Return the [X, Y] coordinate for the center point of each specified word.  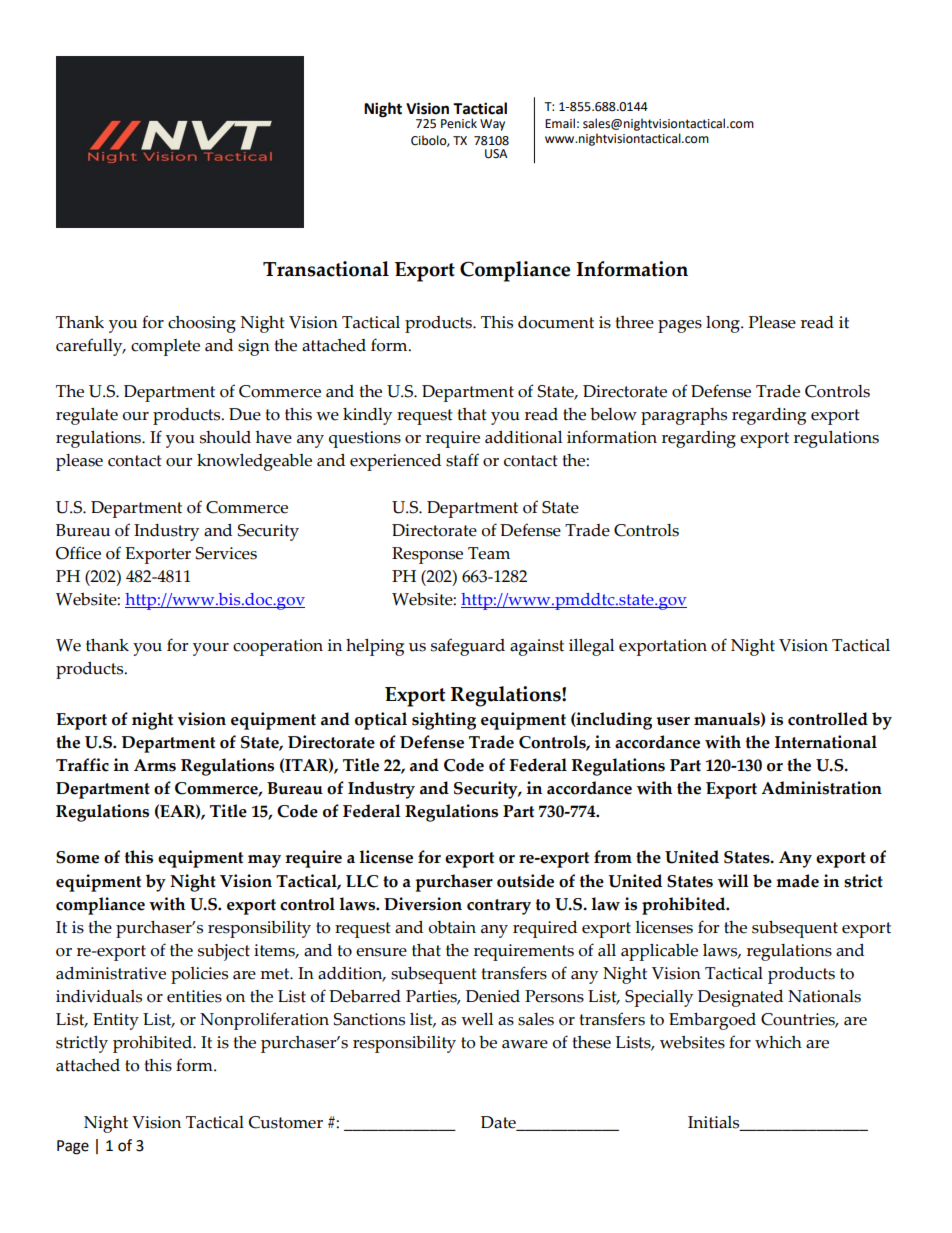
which [778, 1042]
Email [560, 123]
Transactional [326, 269]
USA [496, 154]
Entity [116, 1021]
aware [525, 1044]
